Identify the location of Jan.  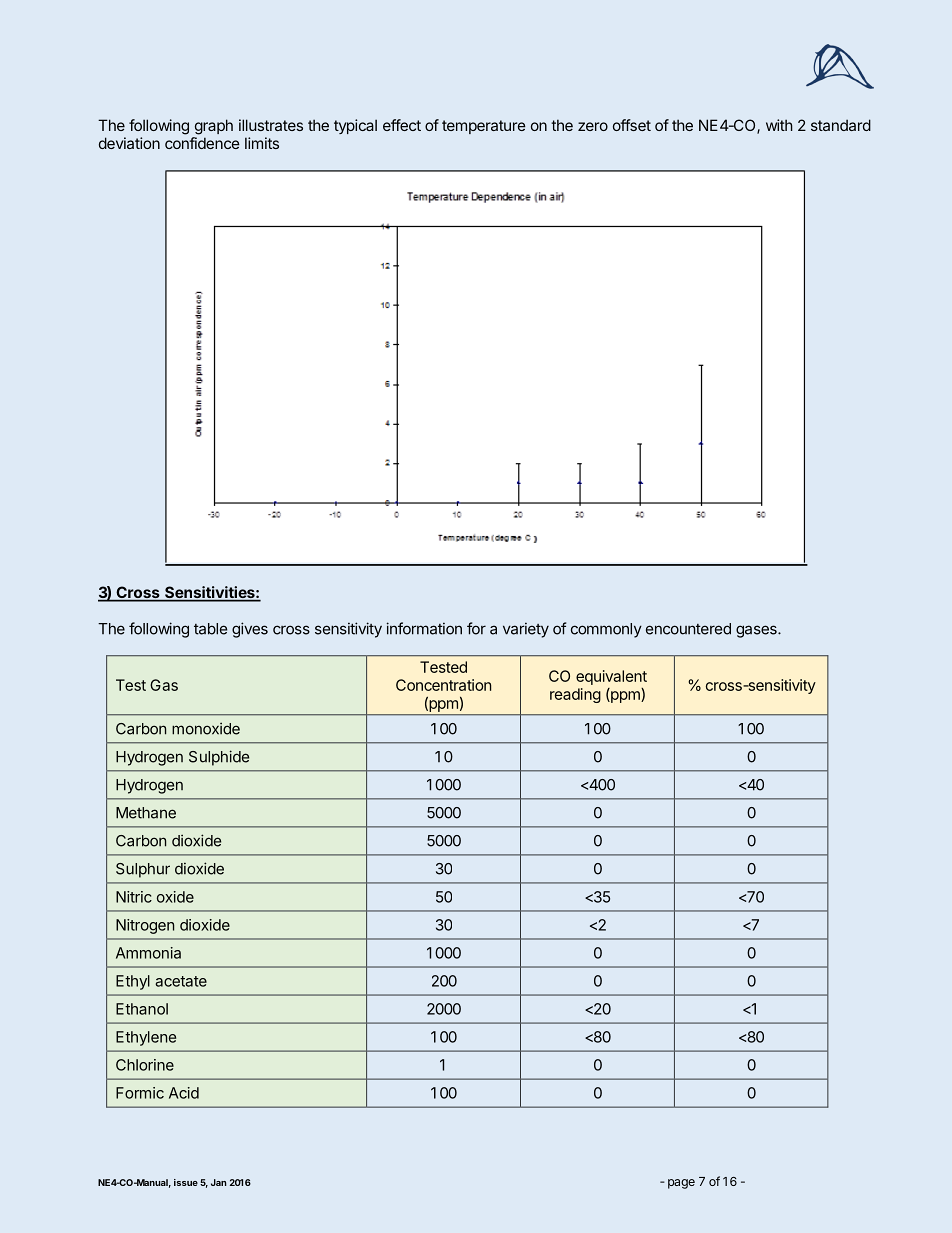
(219, 1182).
